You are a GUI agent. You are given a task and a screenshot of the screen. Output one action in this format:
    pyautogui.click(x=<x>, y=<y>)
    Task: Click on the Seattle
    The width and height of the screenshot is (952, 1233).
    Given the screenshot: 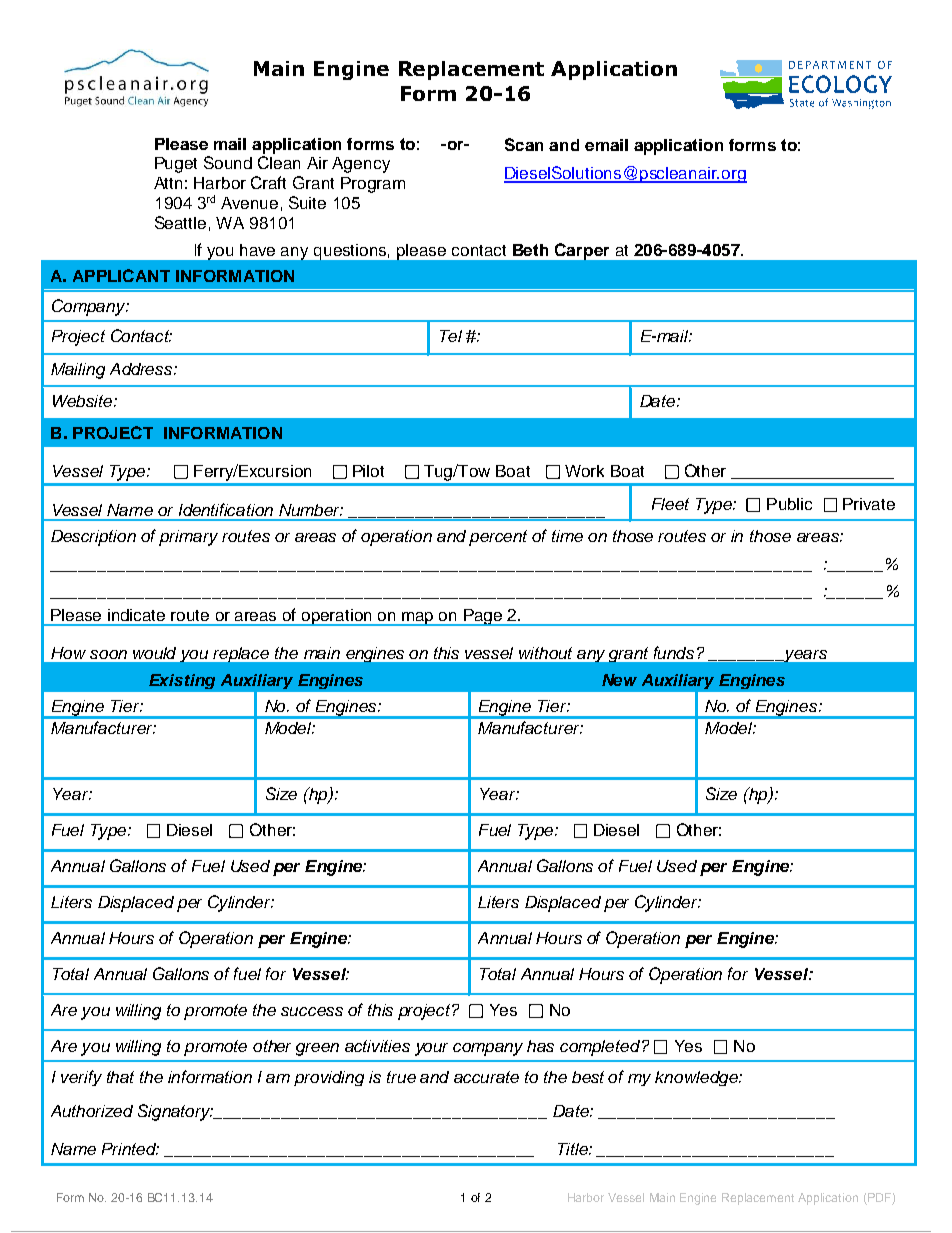 What is the action you would take?
    pyautogui.click(x=180, y=222)
